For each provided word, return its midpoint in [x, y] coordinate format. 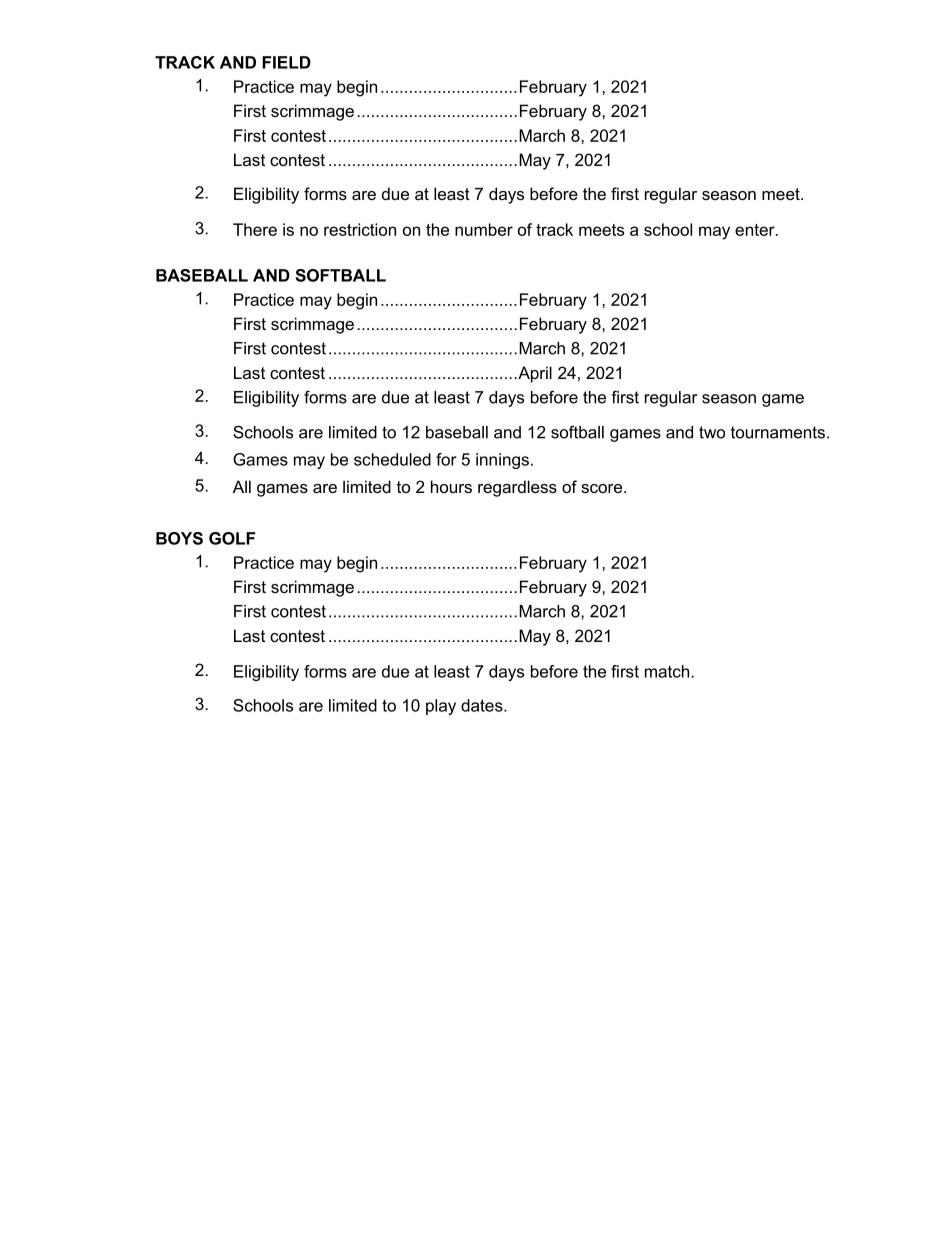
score [603, 488]
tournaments [778, 432]
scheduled [392, 459]
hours [451, 486]
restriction [360, 229]
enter [756, 230]
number [484, 229]
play [441, 707]
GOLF [232, 538]
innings [502, 461]
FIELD [286, 62]
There [255, 229]
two [712, 432]
